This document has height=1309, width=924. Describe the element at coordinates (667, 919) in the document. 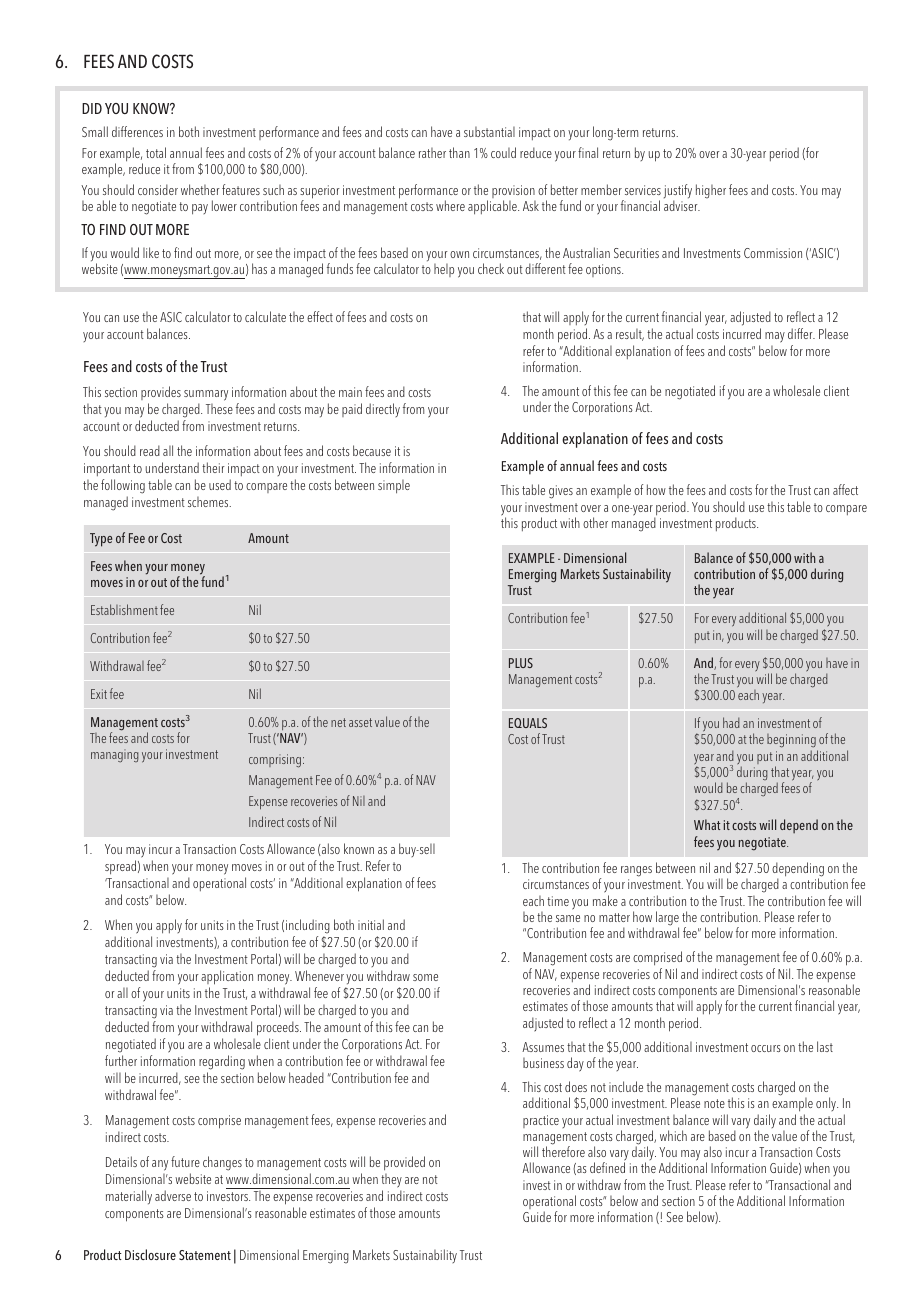

I see `large` at that location.
